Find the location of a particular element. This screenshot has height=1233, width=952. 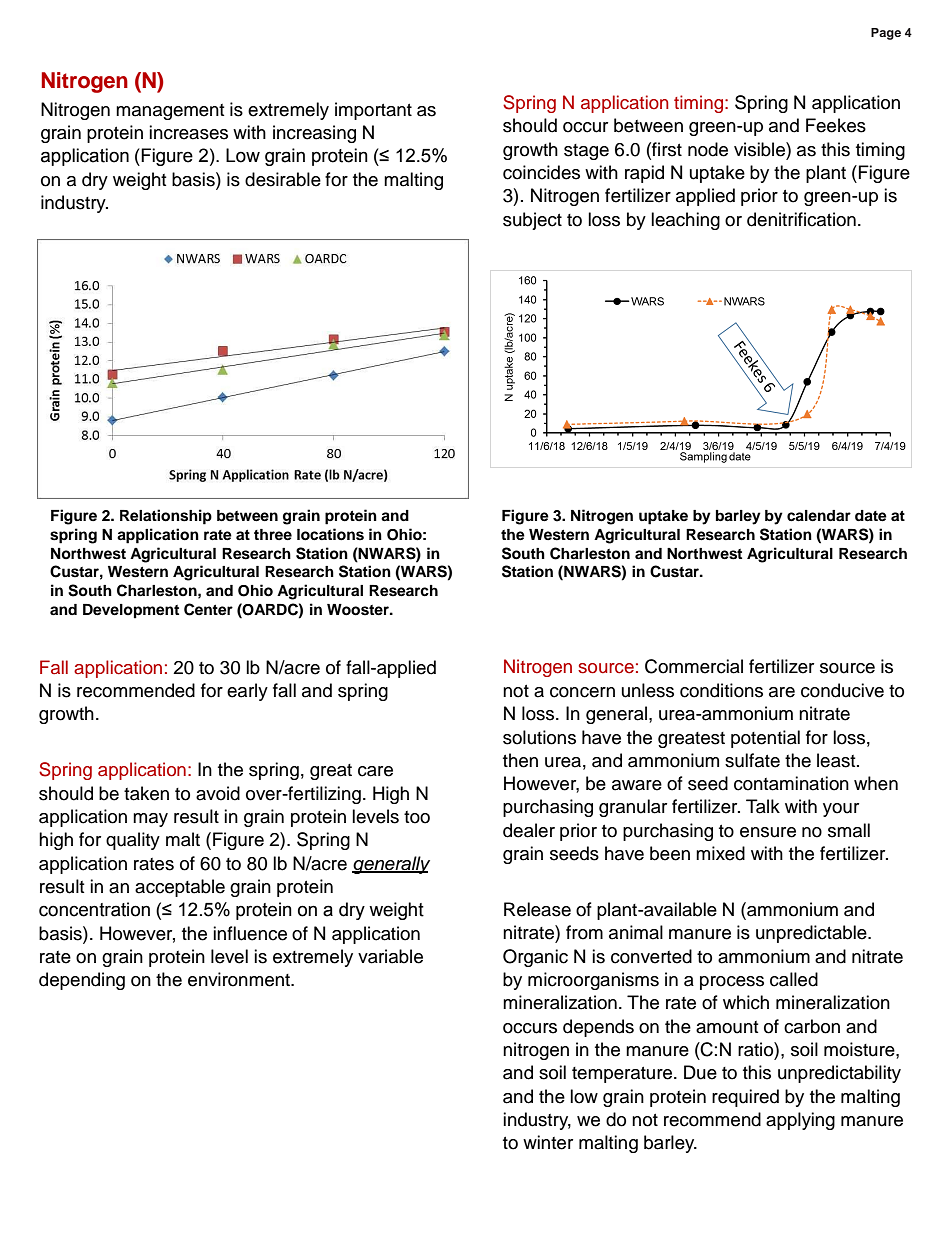

management is located at coordinates (170, 112).
